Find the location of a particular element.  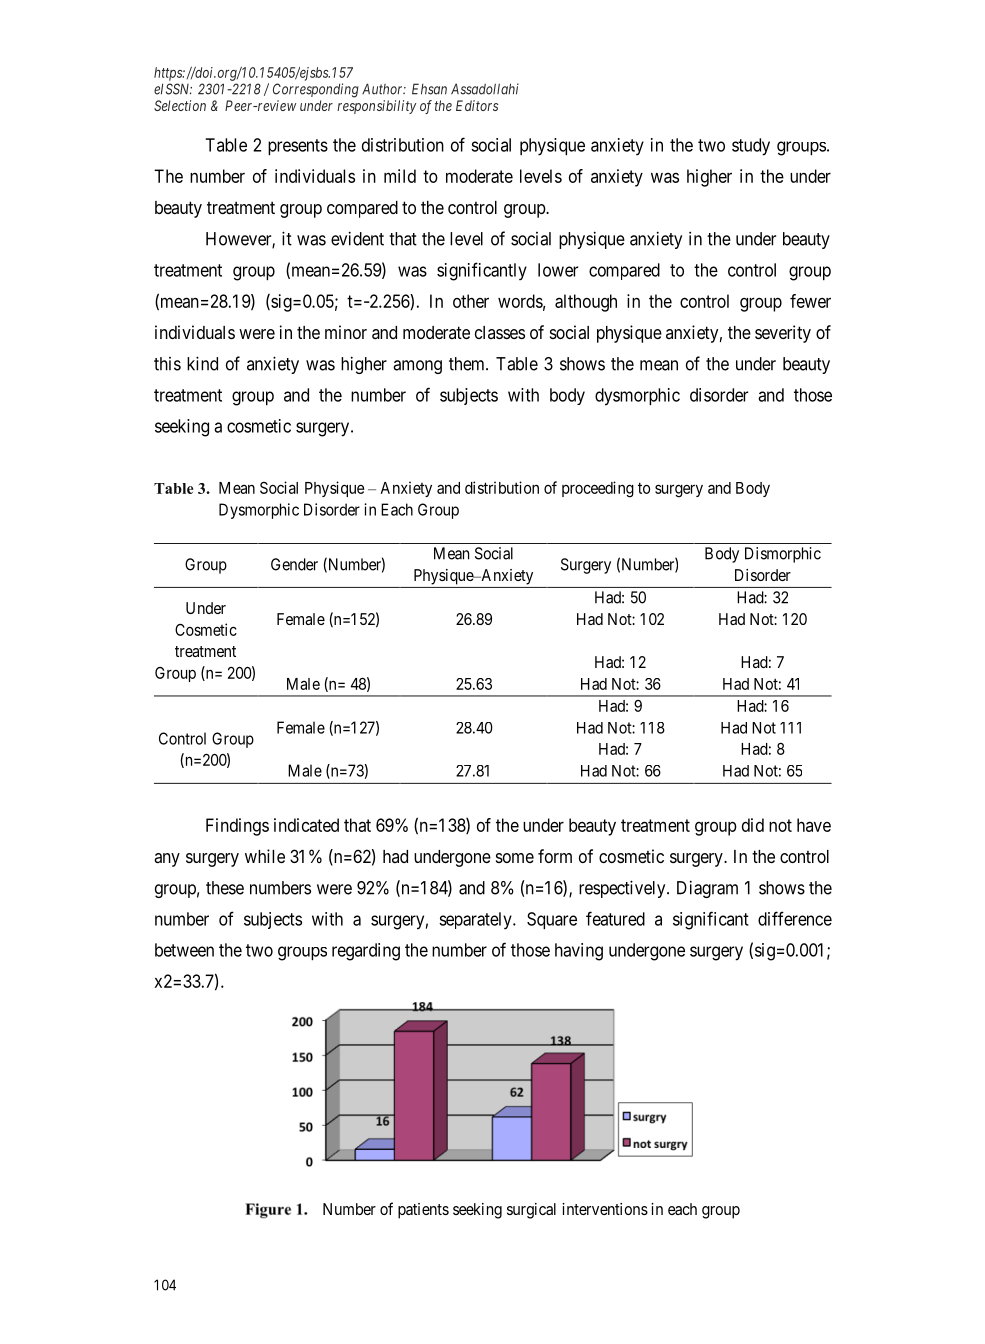

proceeding is located at coordinates (598, 489).
